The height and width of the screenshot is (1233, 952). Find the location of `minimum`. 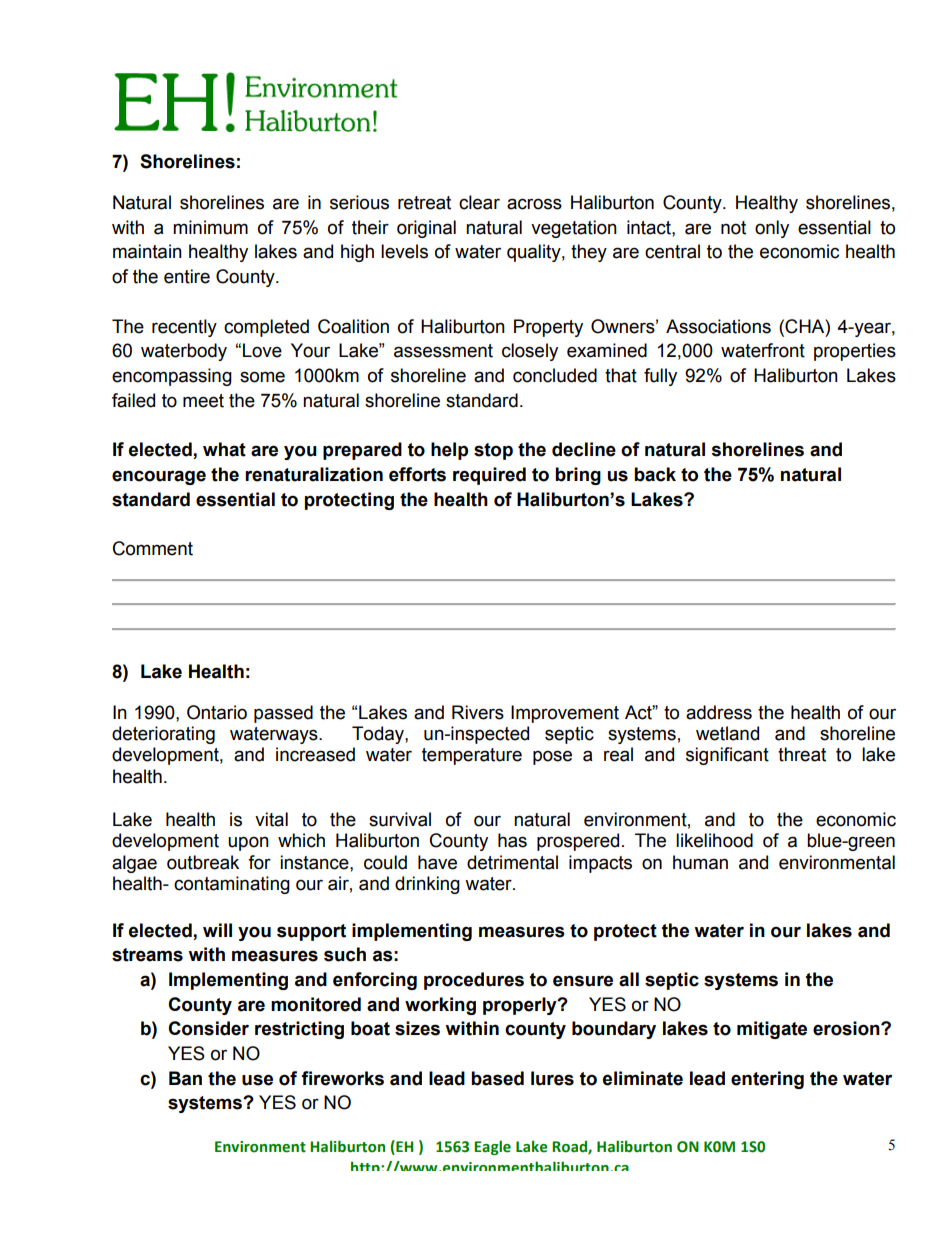

minimum is located at coordinates (210, 227).
